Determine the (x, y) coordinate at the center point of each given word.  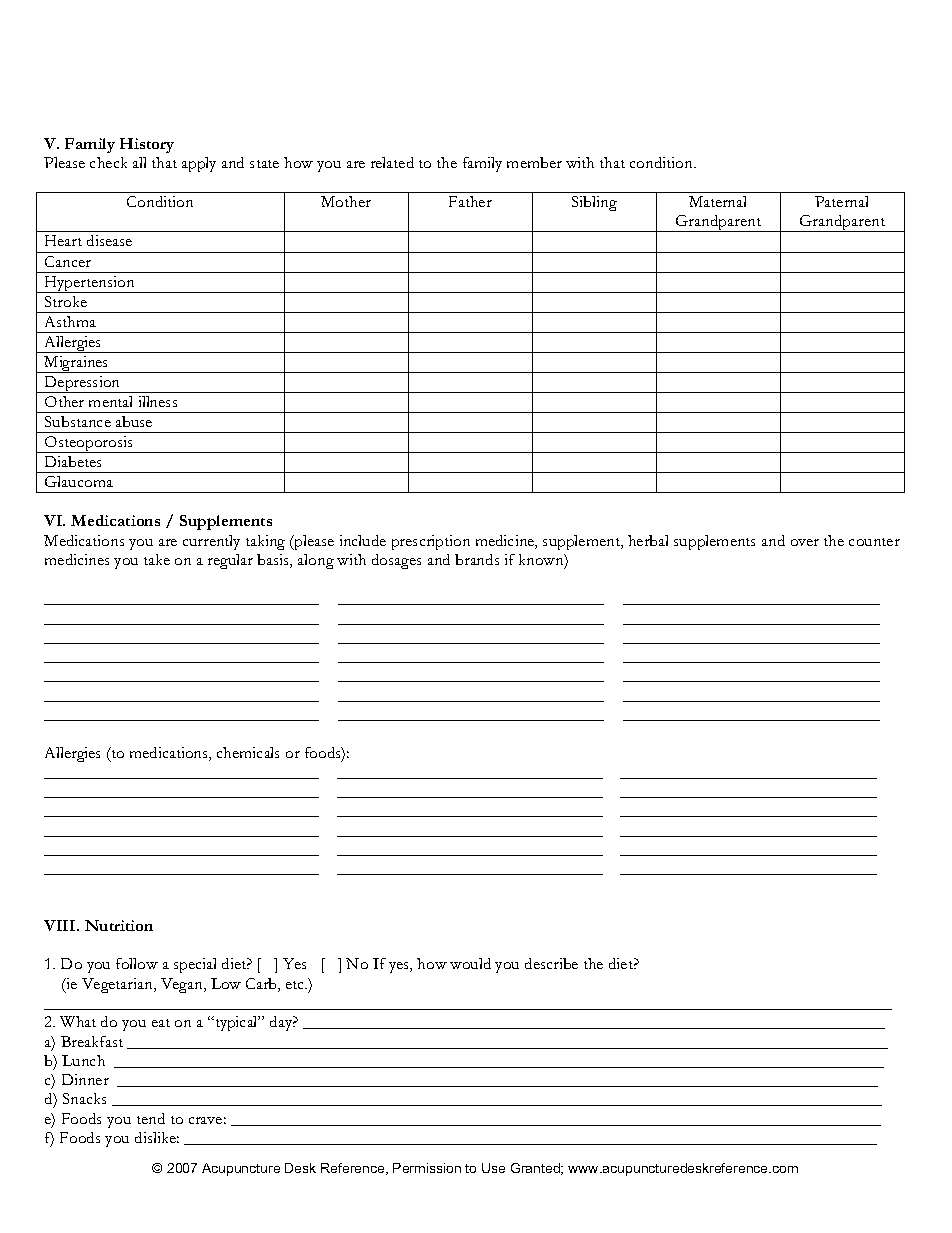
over (805, 542)
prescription (431, 542)
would (470, 963)
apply (199, 164)
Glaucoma (79, 481)
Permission (427, 1168)
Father (470, 201)
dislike (157, 1137)
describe (551, 963)
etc (296, 985)
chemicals (248, 752)
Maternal (717, 201)
